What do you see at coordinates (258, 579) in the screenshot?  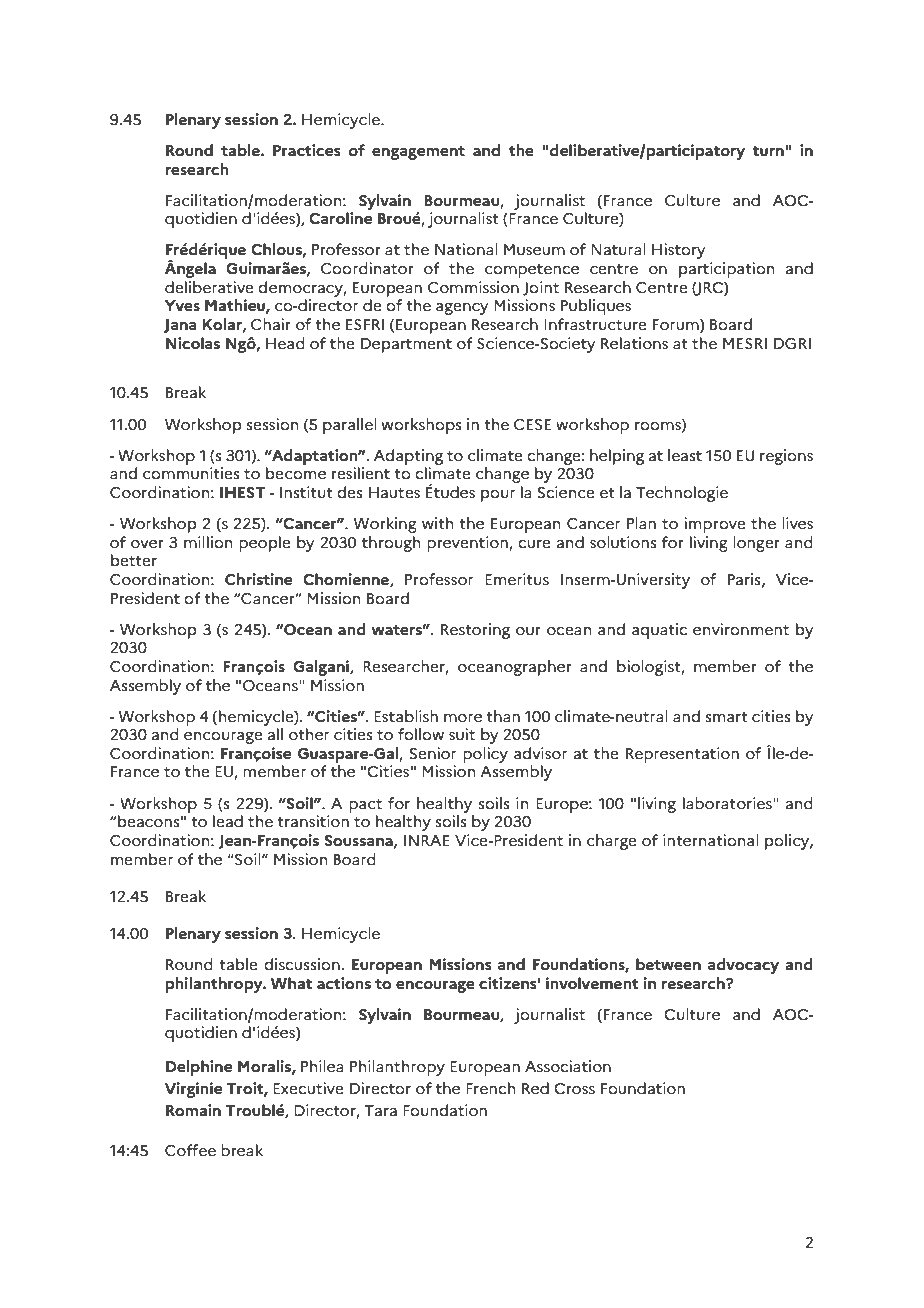 I see `Christine` at bounding box center [258, 579].
